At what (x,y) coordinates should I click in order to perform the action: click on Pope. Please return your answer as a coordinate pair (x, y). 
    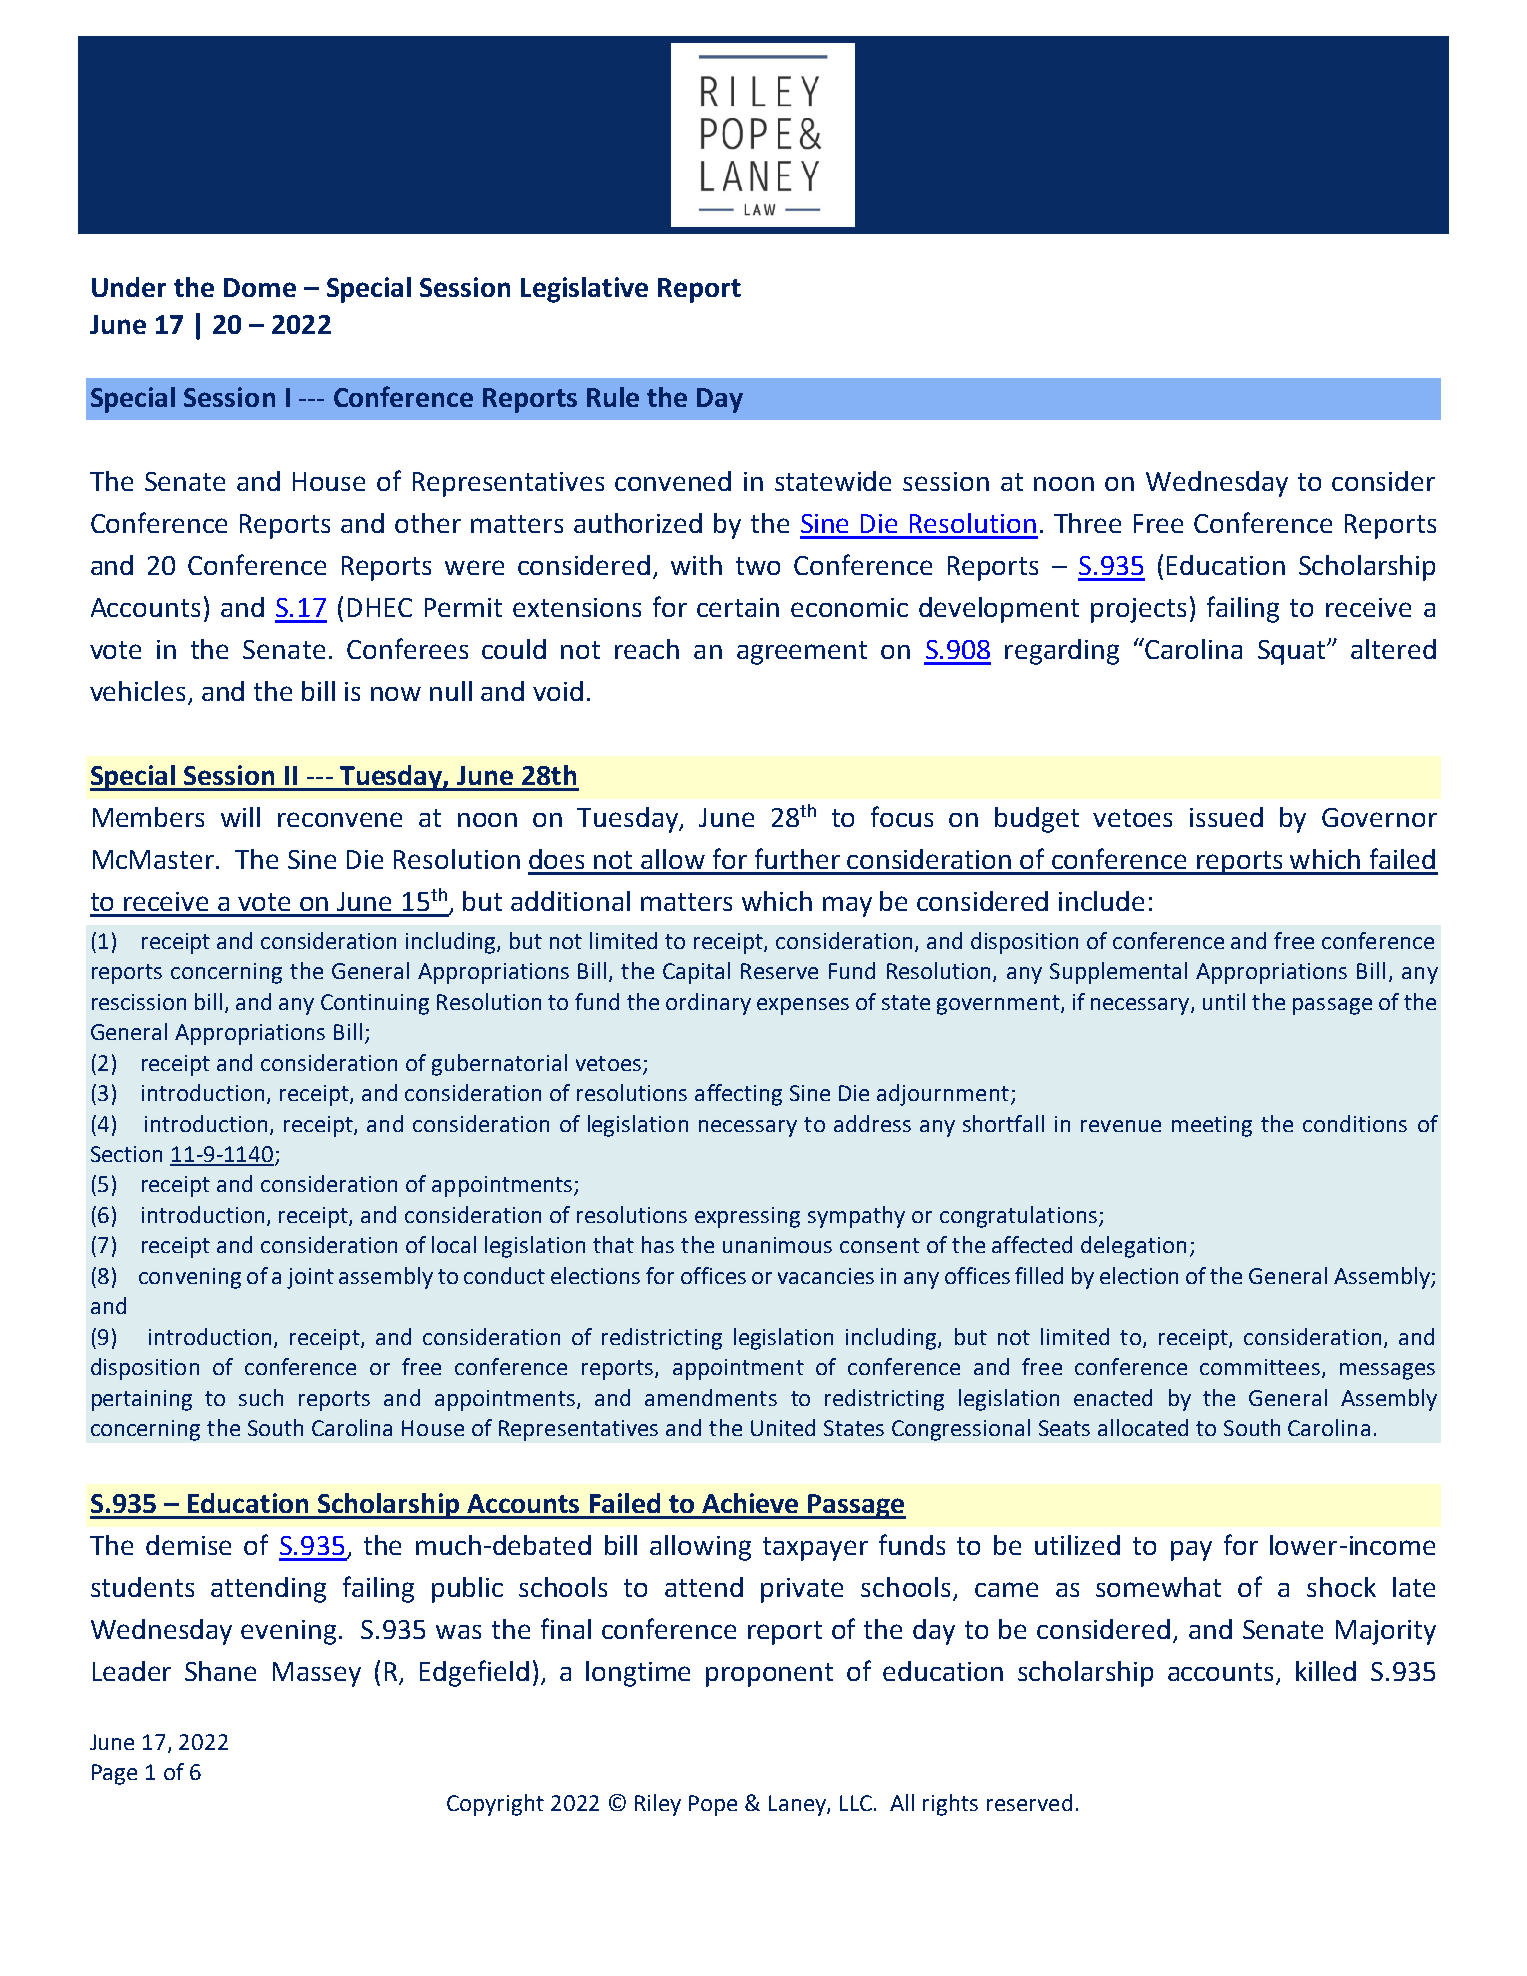
    Looking at the image, I should click on (713, 1805).
